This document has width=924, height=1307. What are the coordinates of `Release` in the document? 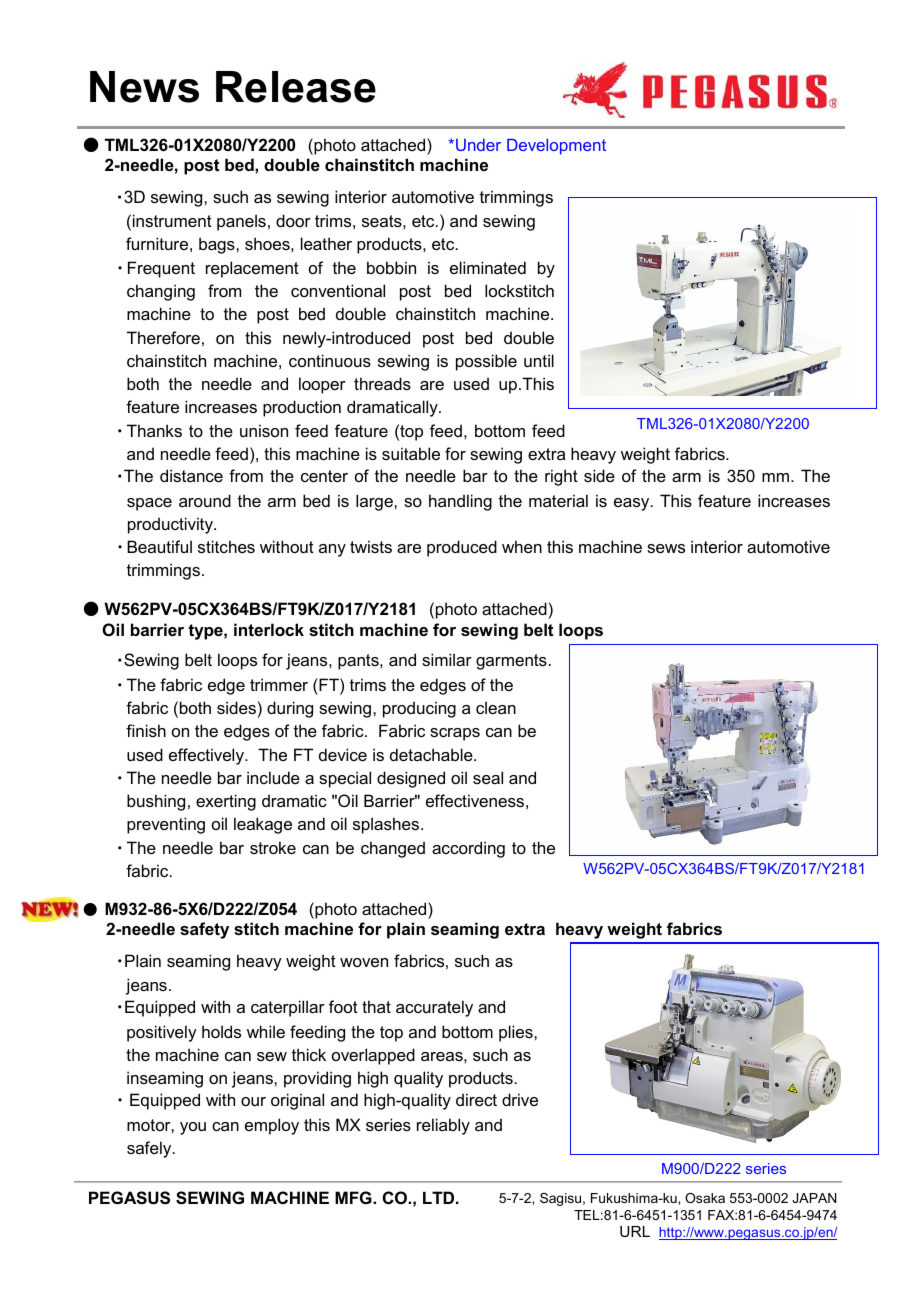 It's located at (296, 87).
